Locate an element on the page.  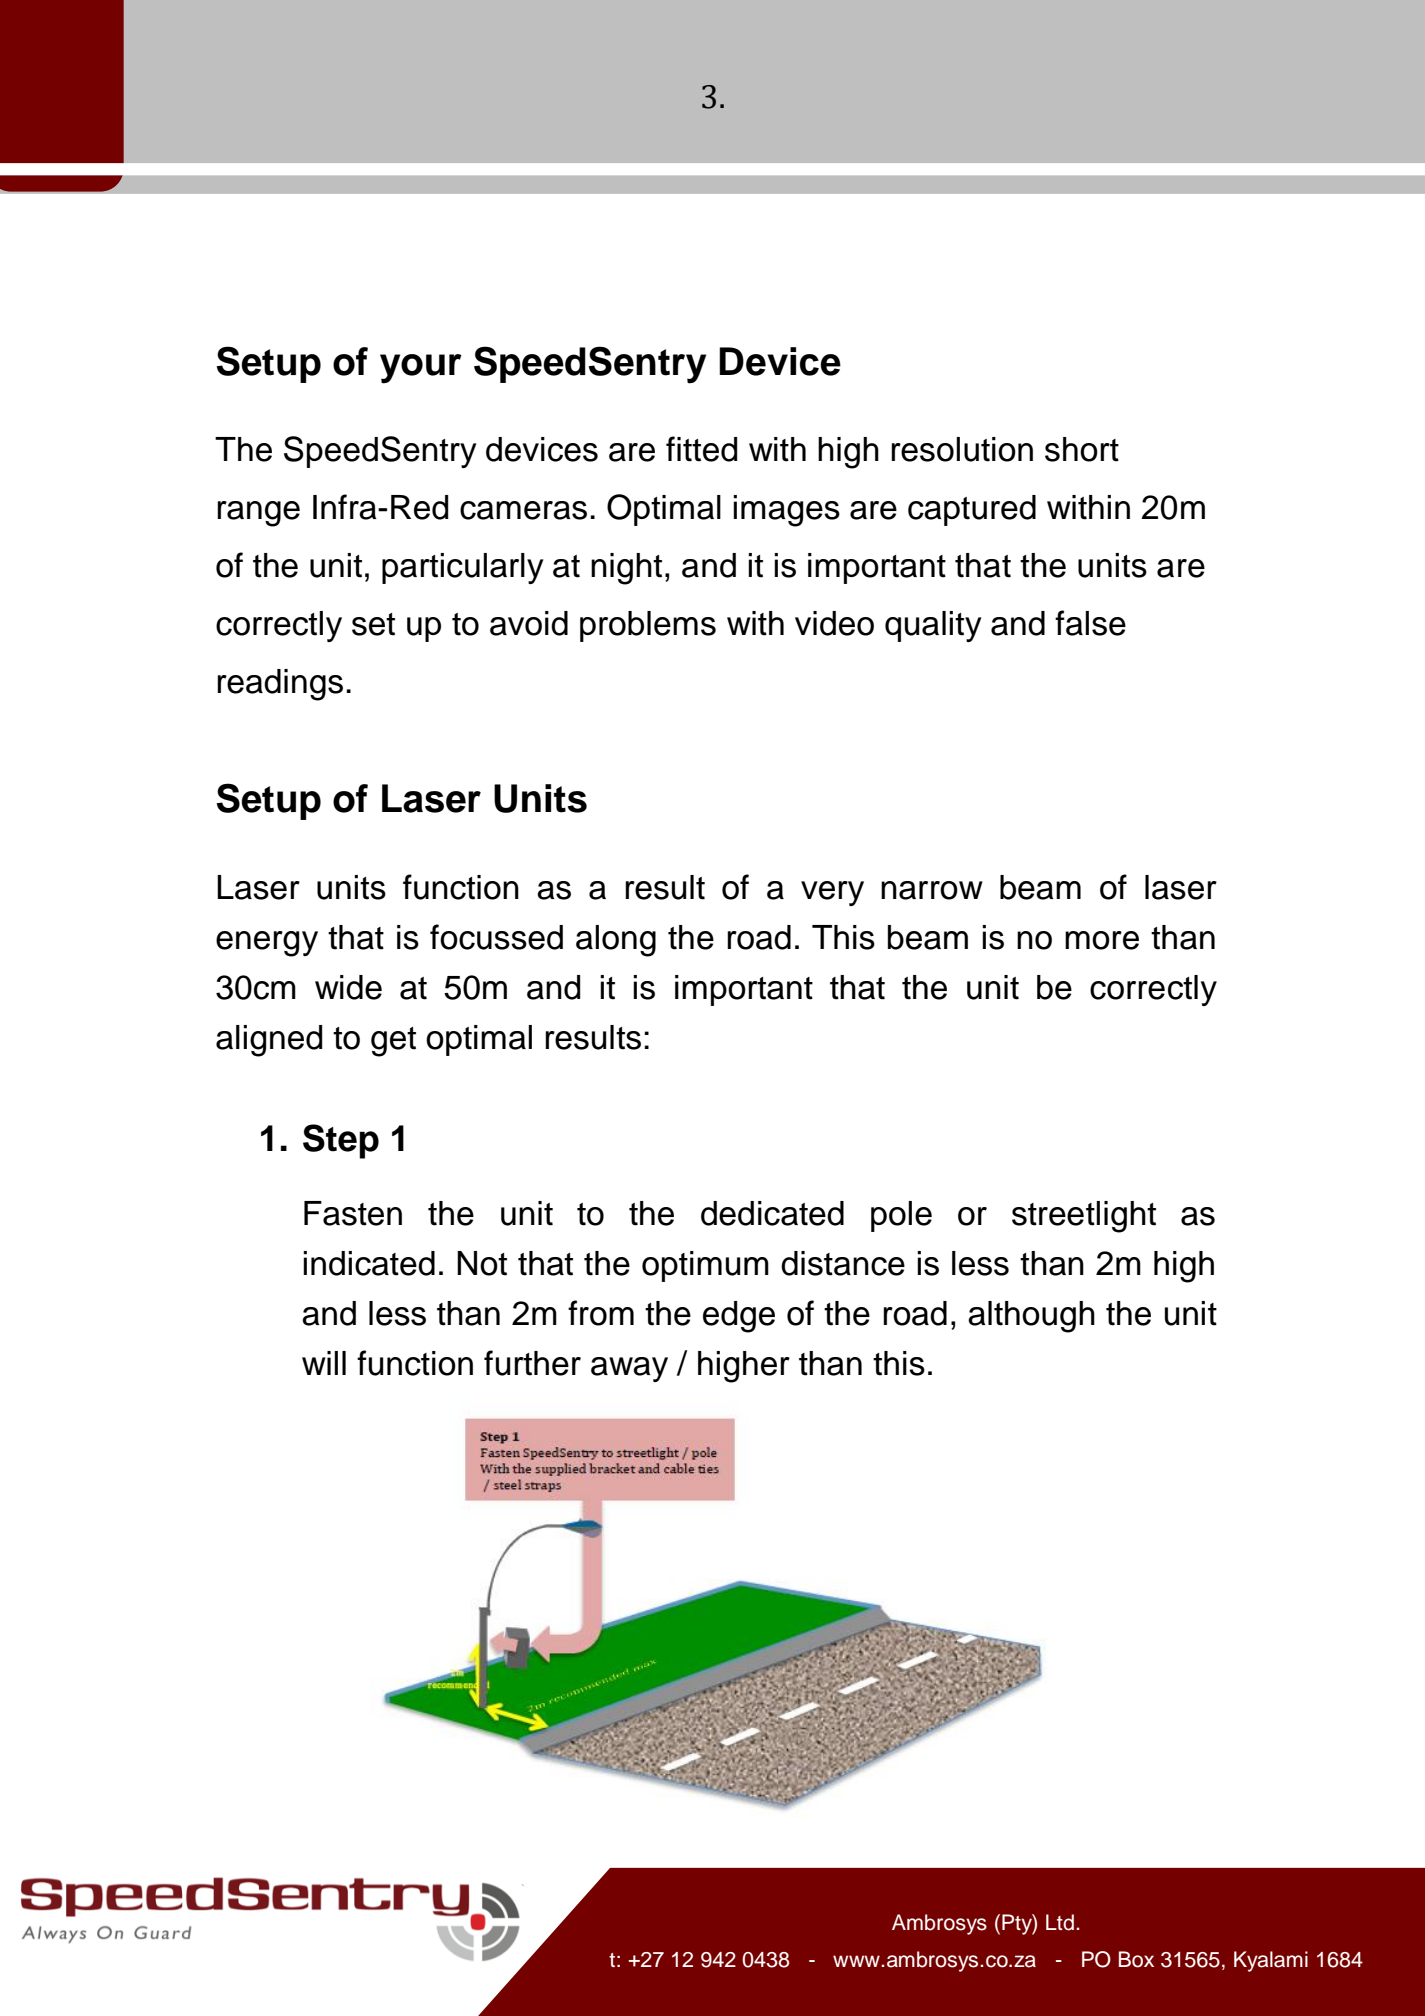
your is located at coordinates (421, 369).
